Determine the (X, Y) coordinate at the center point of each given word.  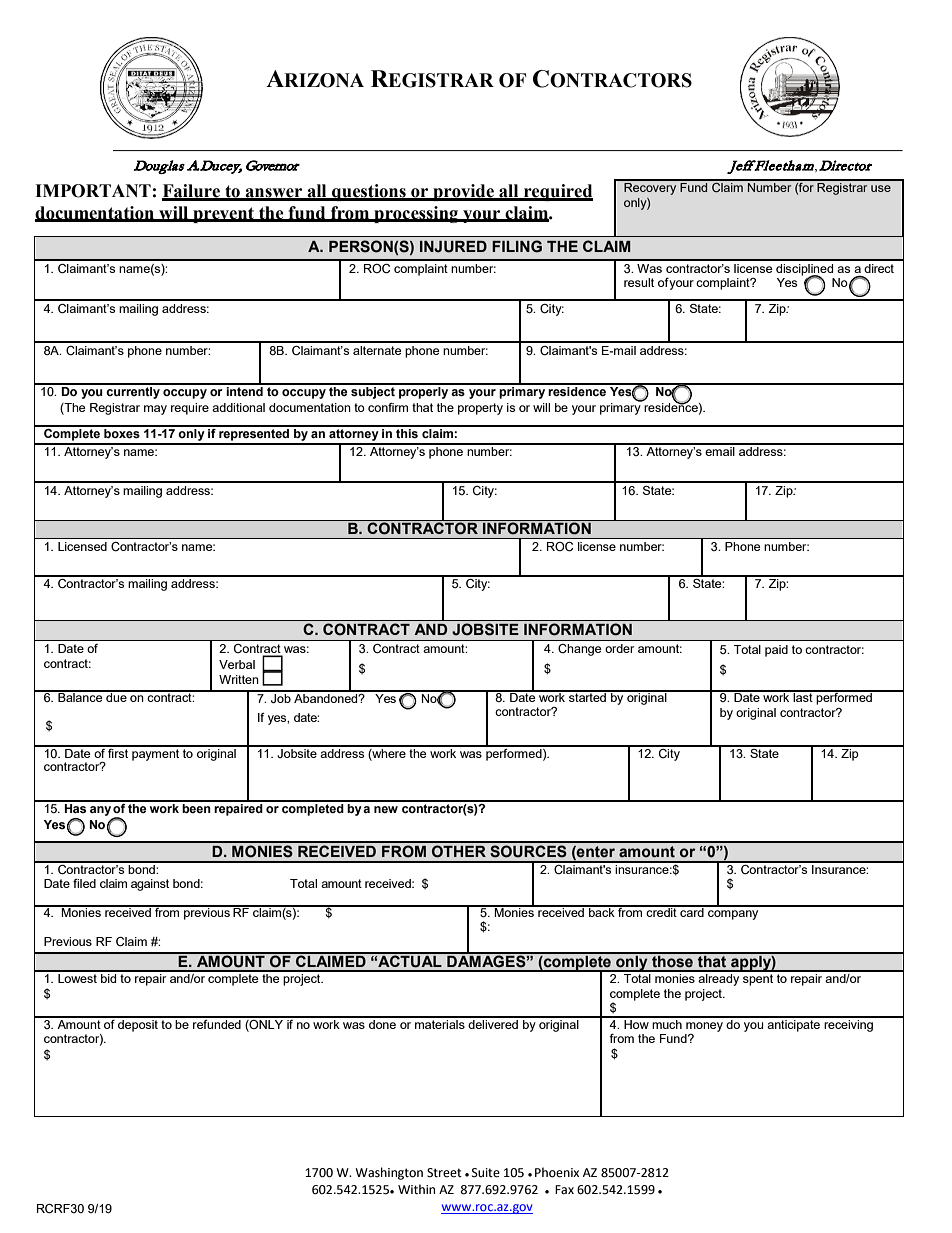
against (150, 885)
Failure (192, 192)
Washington (389, 1173)
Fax (564, 1189)
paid (776, 651)
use (881, 188)
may (155, 410)
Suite (486, 1173)
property (480, 409)
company (733, 915)
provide (463, 192)
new (386, 809)
